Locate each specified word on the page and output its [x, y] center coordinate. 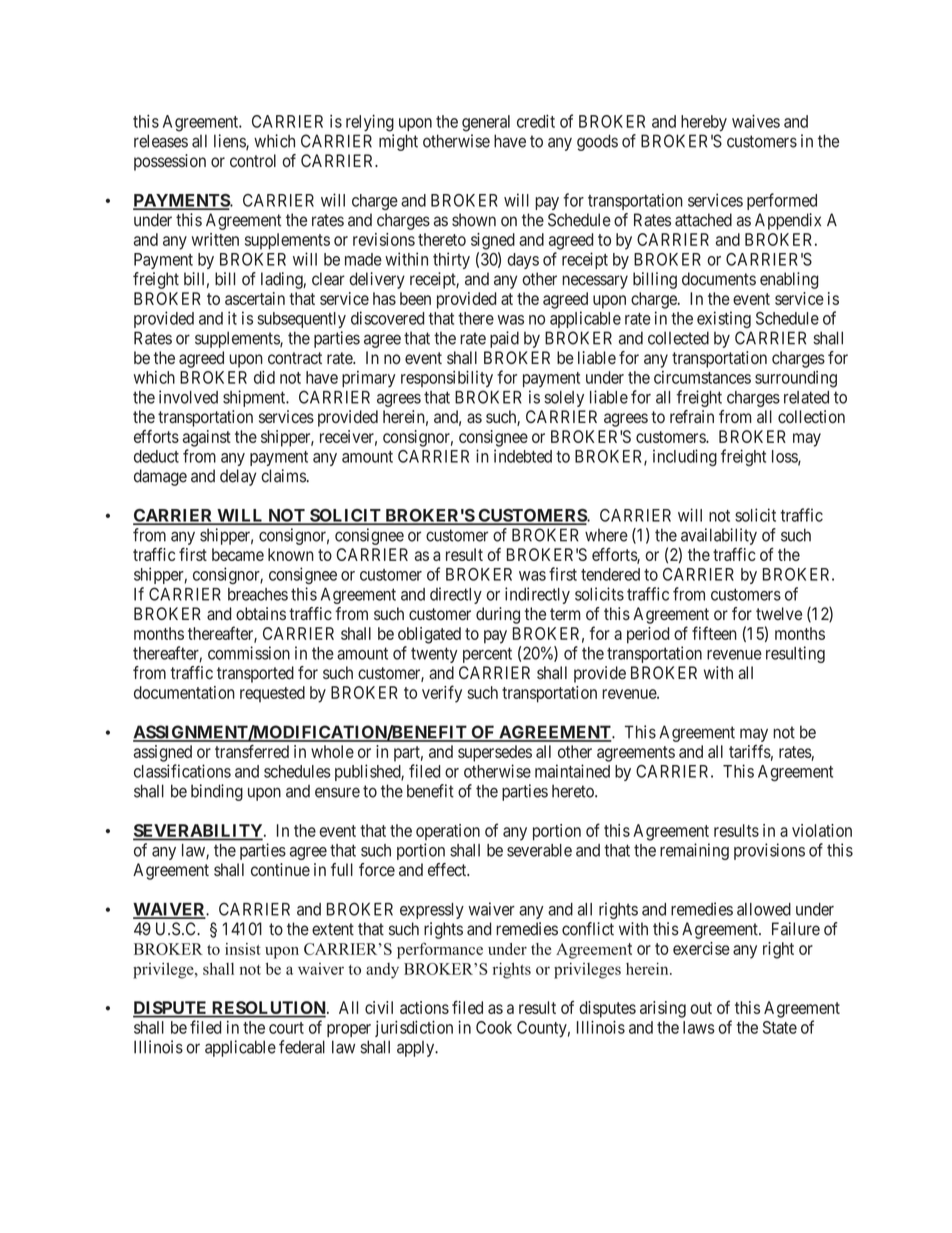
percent [487, 655]
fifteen [714, 633]
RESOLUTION [269, 1009]
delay [238, 477]
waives [756, 121]
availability [719, 536]
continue [280, 870]
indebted [523, 456]
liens [230, 142]
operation [448, 832]
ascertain [255, 298]
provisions [769, 851]
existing [724, 319]
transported [255, 674]
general [486, 123]
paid [504, 339]
